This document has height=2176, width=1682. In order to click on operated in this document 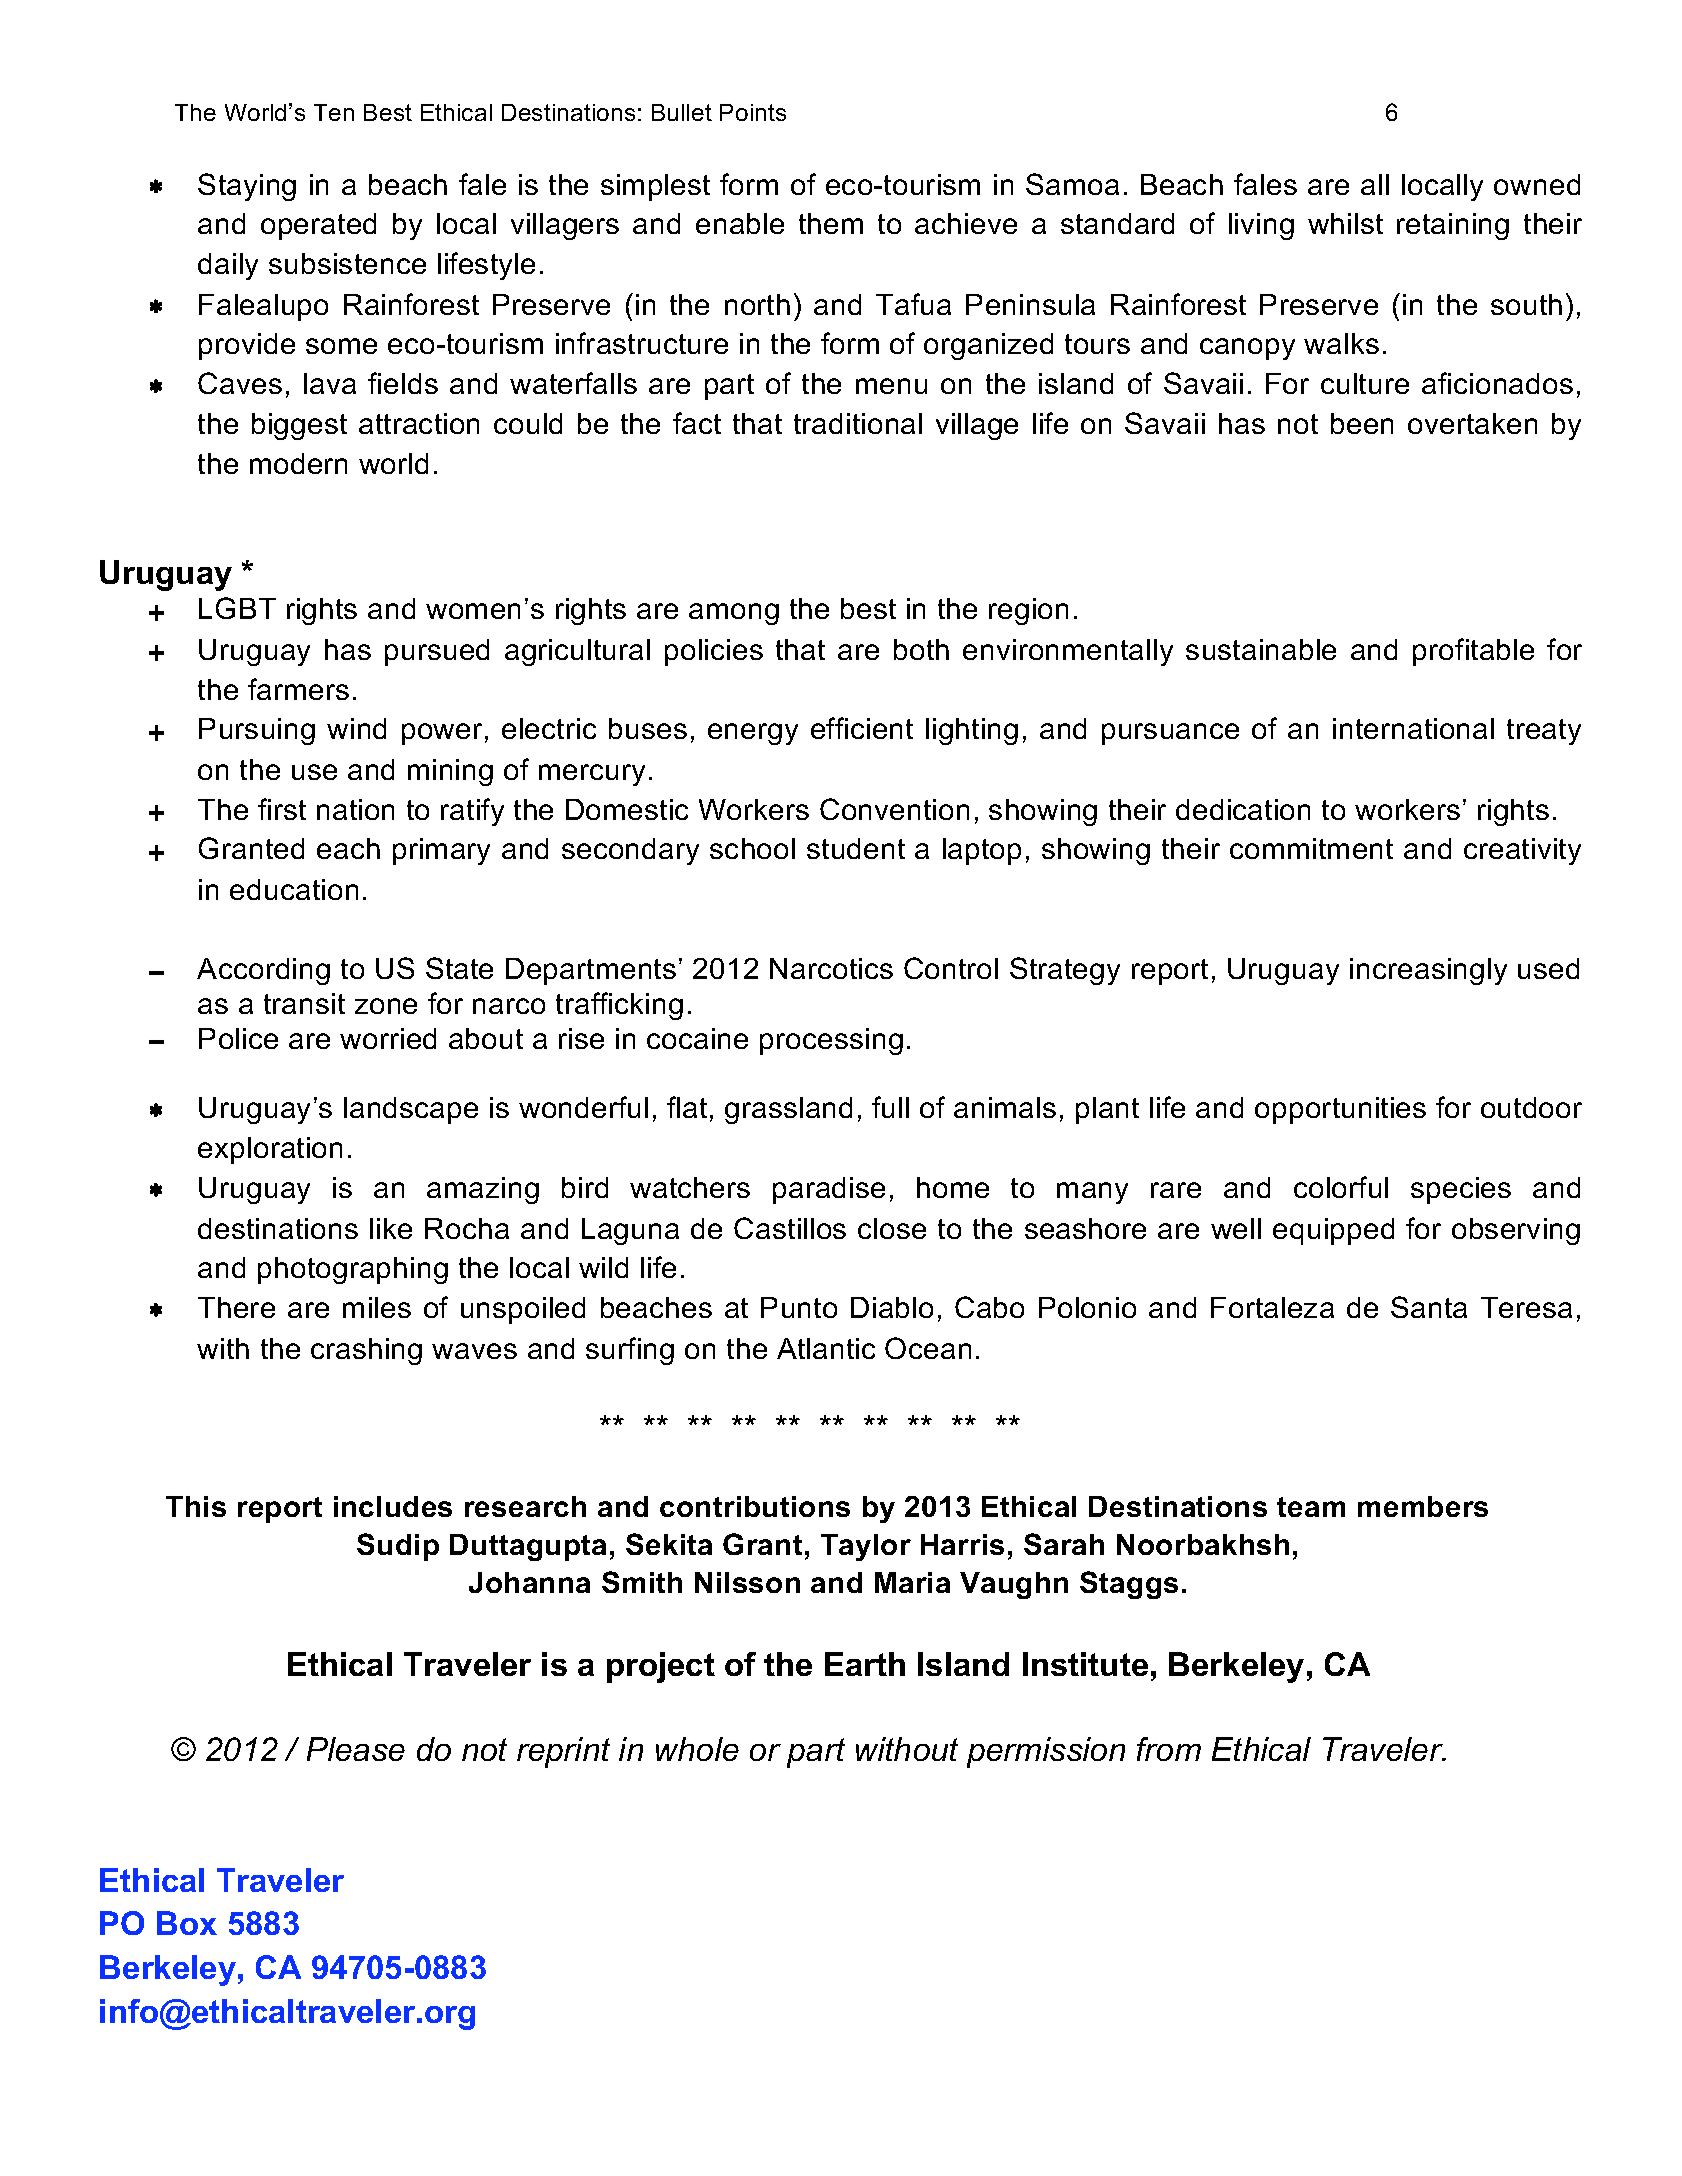, I will do `click(318, 226)`.
